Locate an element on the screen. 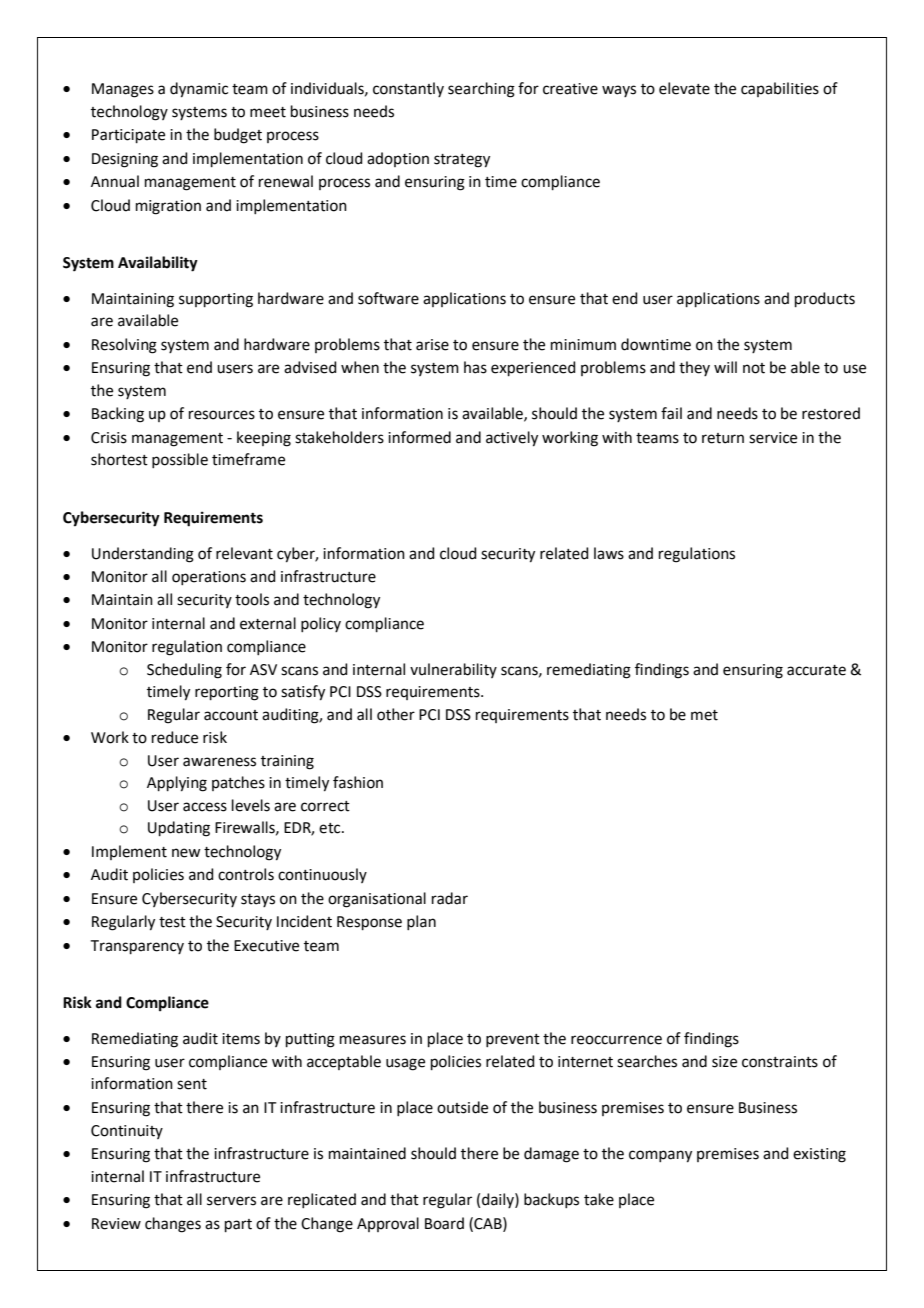 Image resolution: width=924 pixels, height=1308 pixels. met is located at coordinates (704, 715).
